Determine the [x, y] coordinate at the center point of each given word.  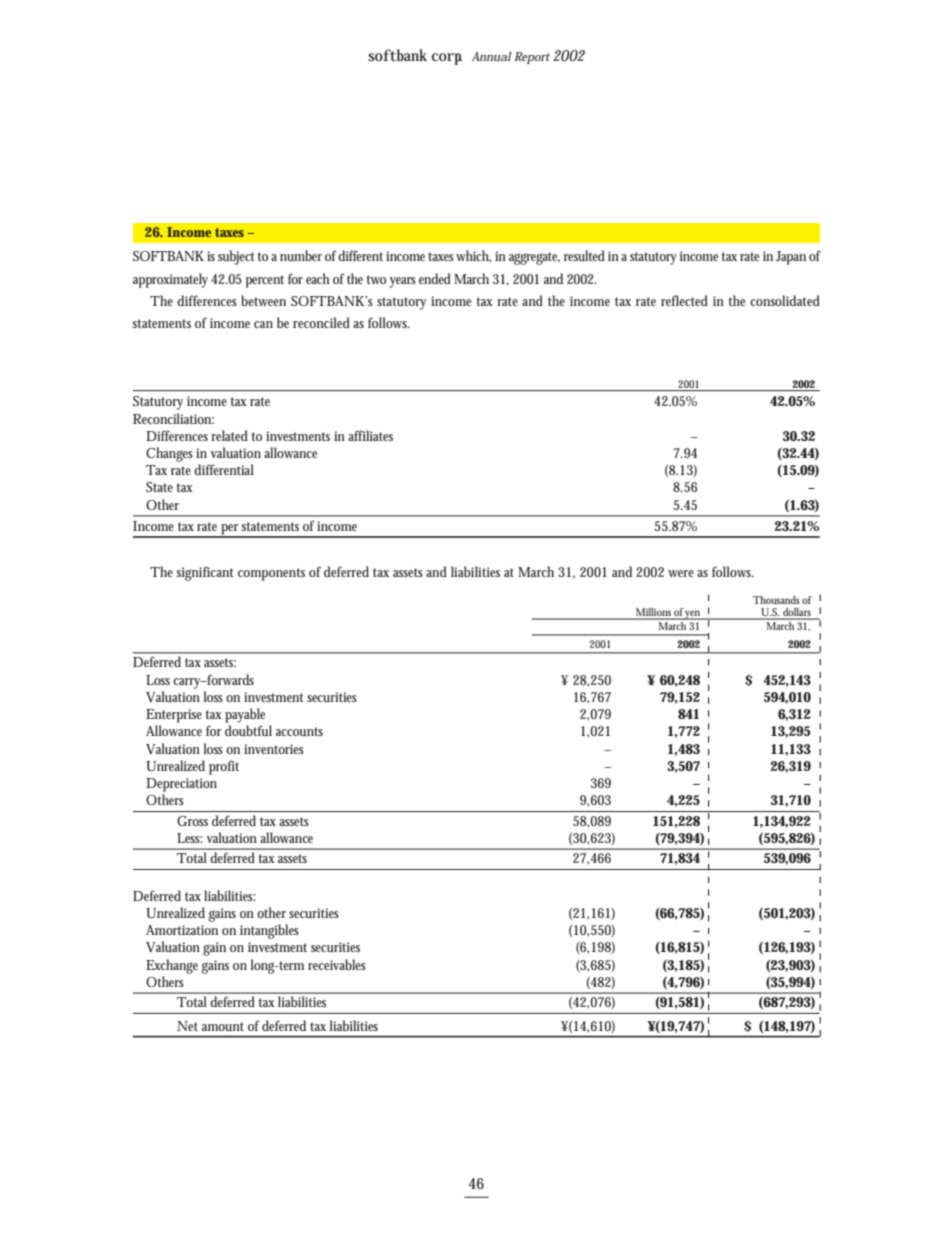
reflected [684, 300]
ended [435, 278]
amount [223, 1026]
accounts [299, 731]
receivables [337, 964]
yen [694, 615]
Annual [492, 56]
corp [447, 59]
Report [532, 58]
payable [245, 715]
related [229, 435]
